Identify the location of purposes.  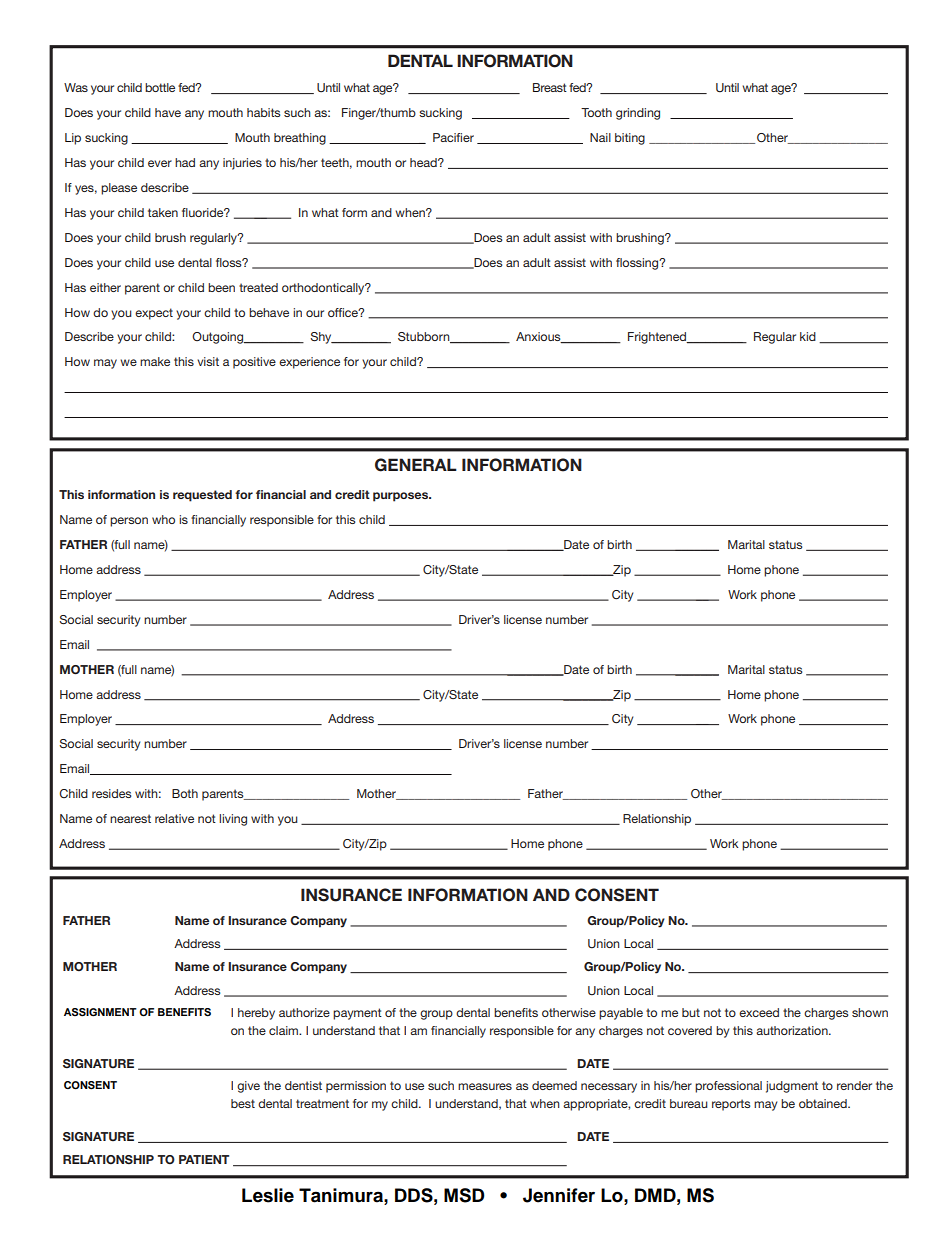
(402, 497).
